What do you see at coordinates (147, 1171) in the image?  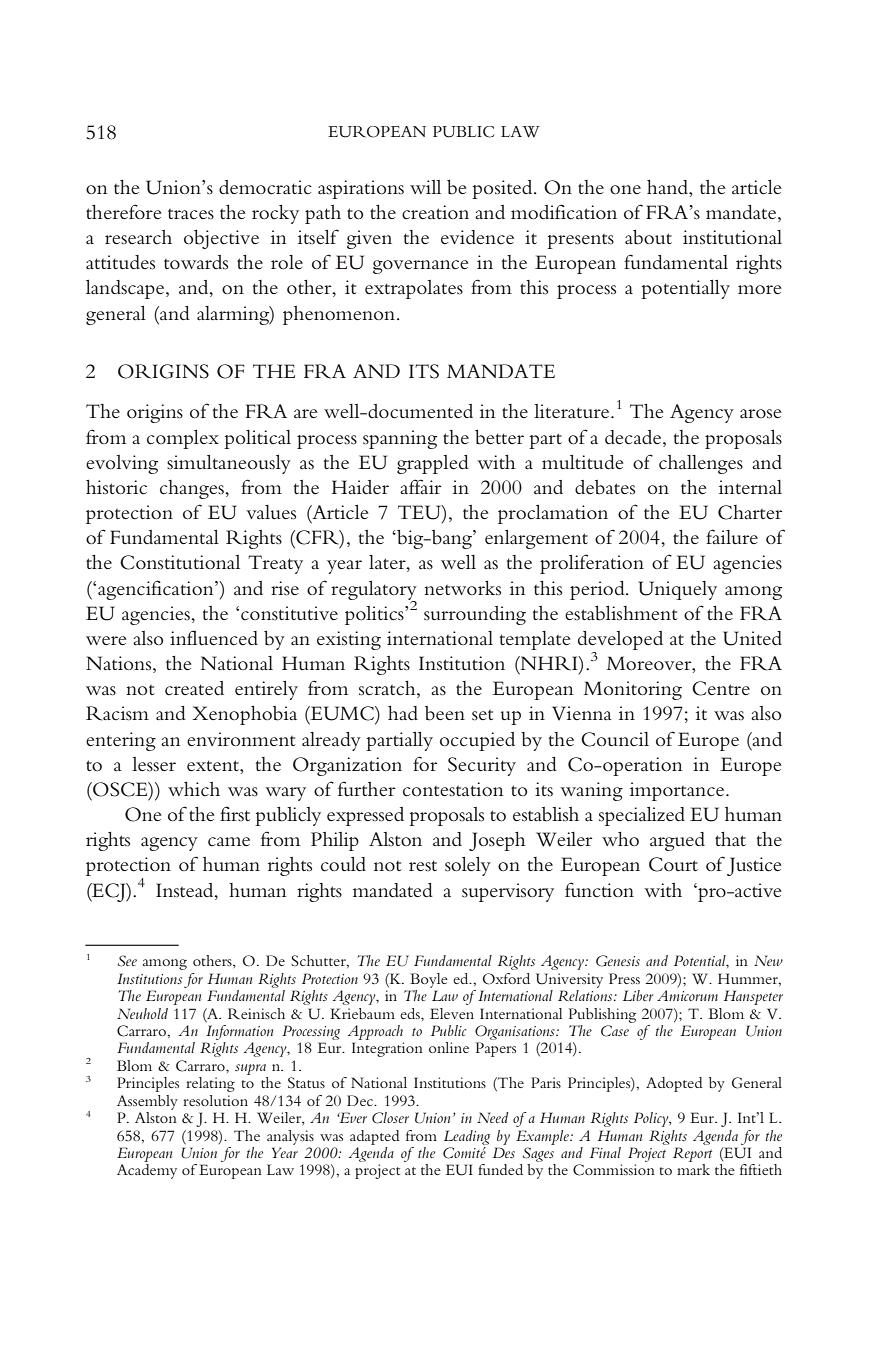 I see `Academy` at bounding box center [147, 1171].
